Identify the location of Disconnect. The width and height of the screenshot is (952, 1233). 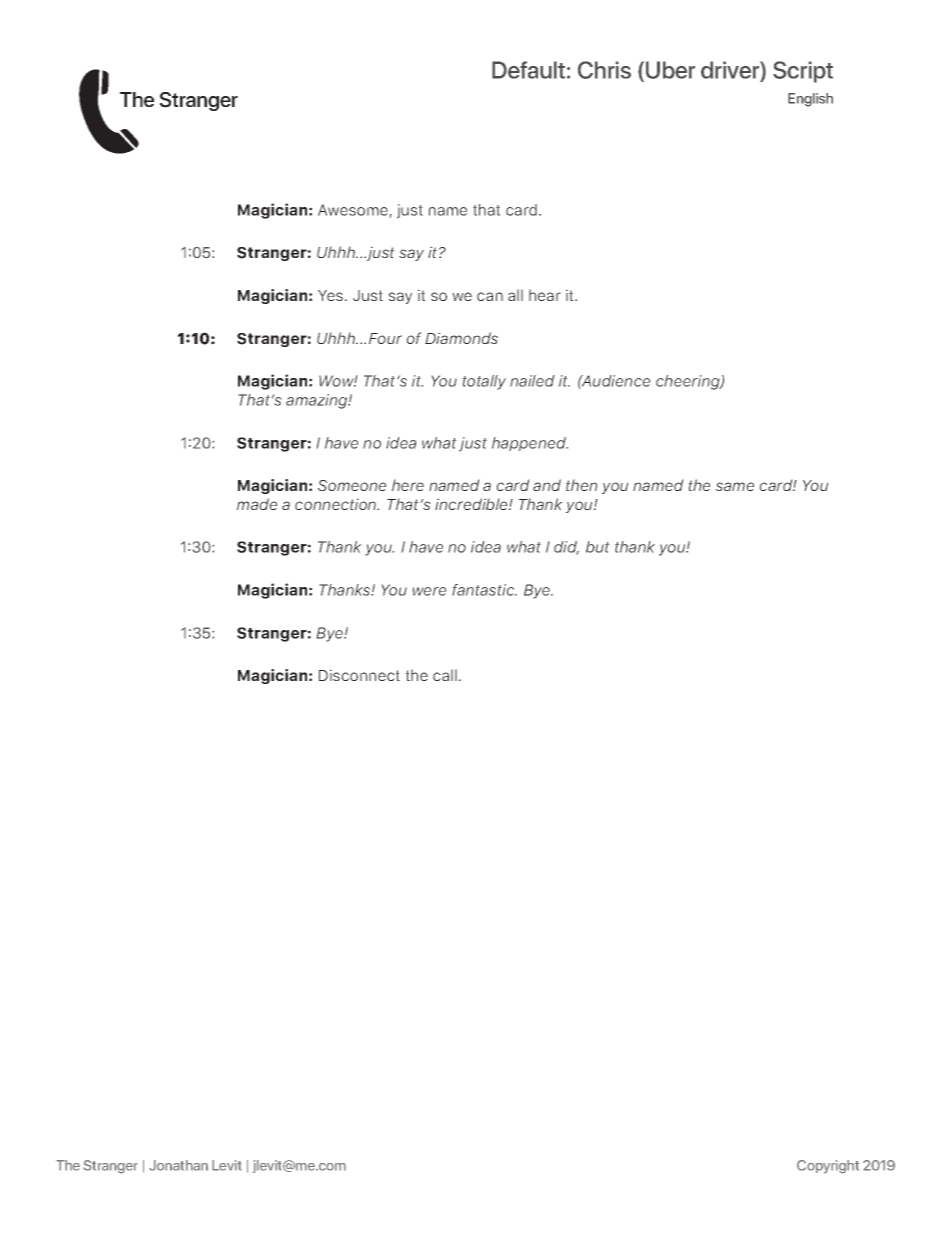
(359, 675).
